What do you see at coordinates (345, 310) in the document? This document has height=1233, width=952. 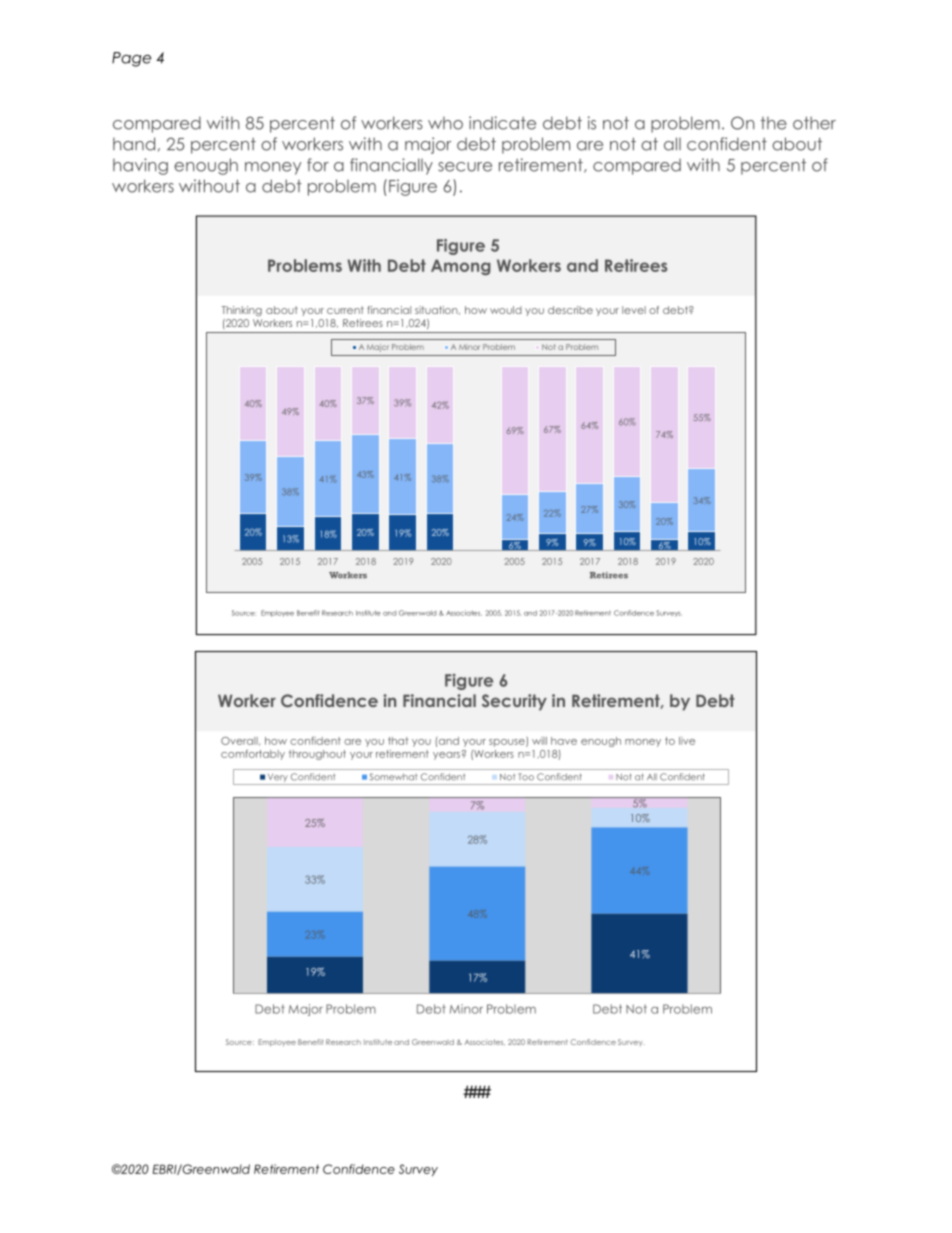 I see `current` at bounding box center [345, 310].
